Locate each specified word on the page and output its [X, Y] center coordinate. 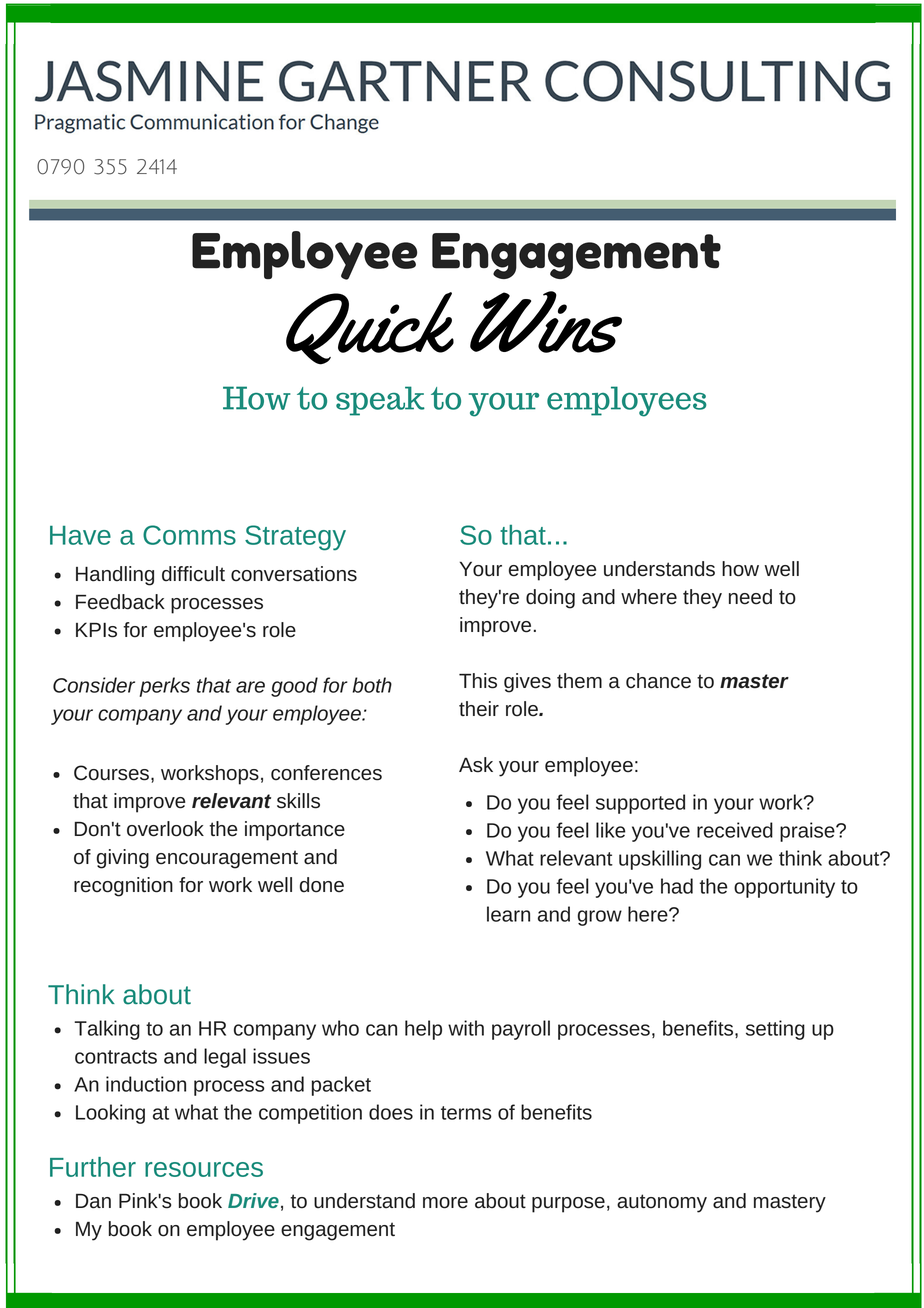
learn [508, 914]
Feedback [120, 602]
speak [380, 401]
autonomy [662, 1203]
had [677, 886]
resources [204, 1169]
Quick [370, 328]
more [445, 1203]
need [750, 597]
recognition [123, 887]
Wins [546, 322]
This [478, 681]
